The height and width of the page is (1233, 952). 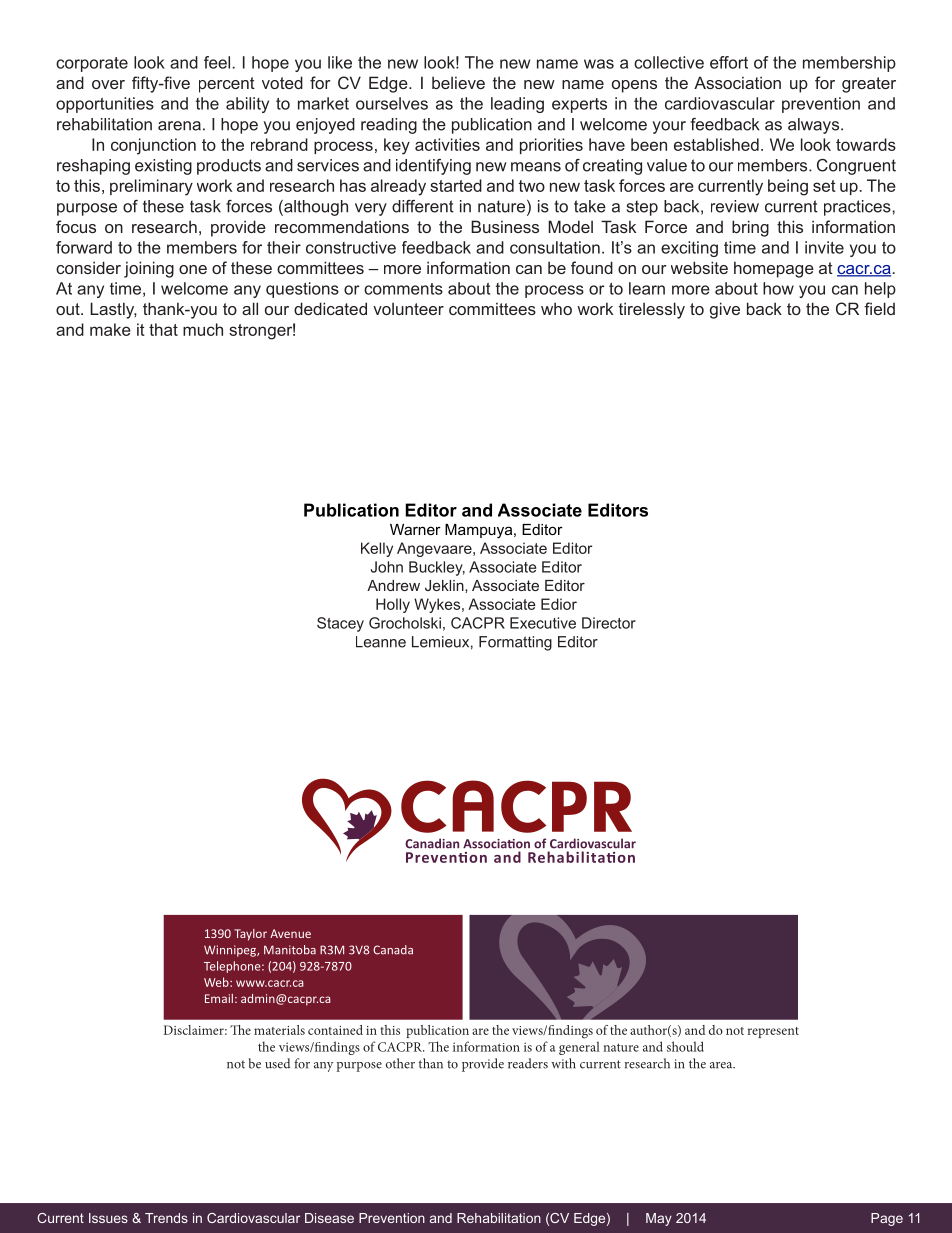 I want to click on represent, so click(x=773, y=1032).
